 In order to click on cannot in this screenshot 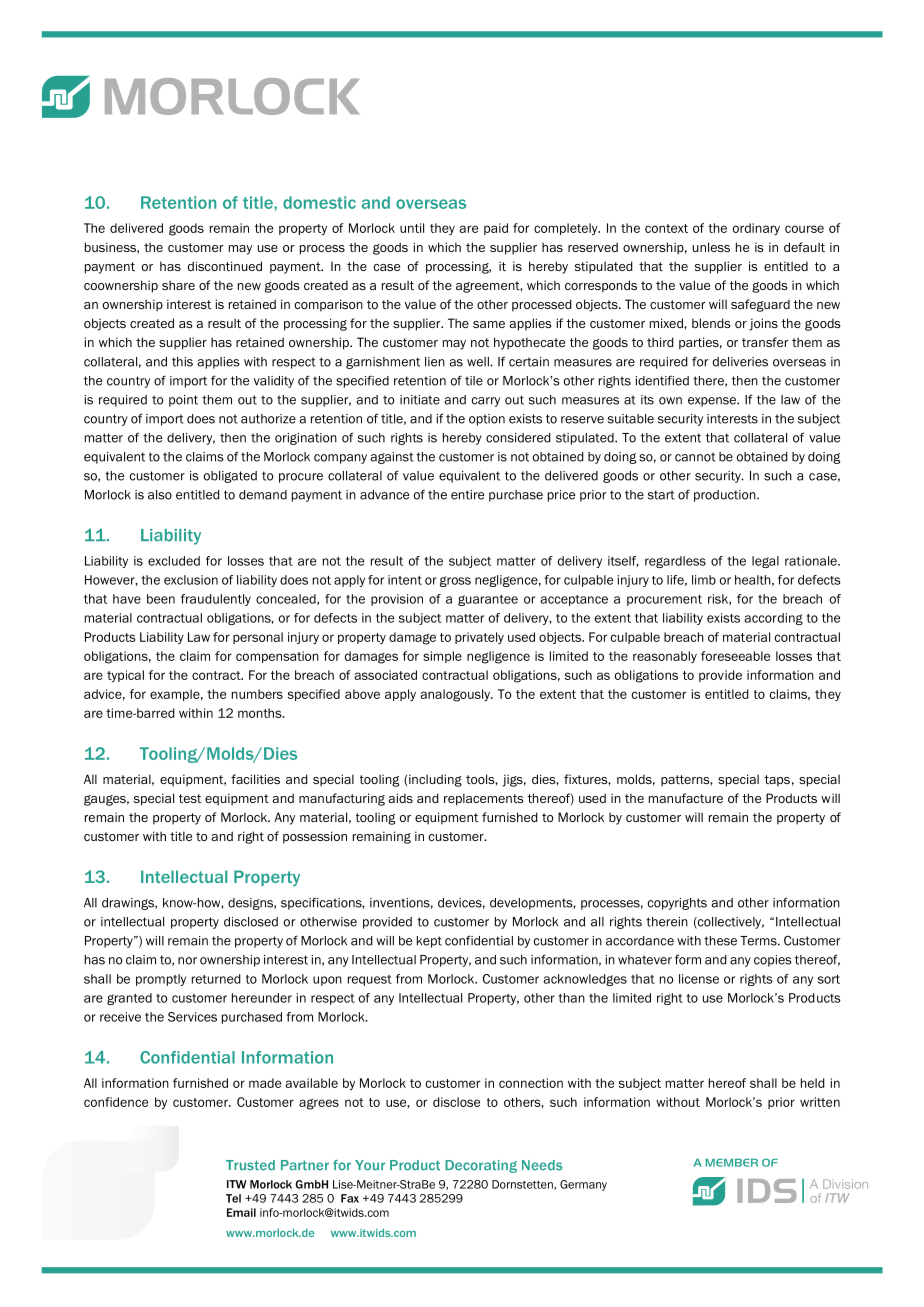, I will do `click(695, 457)`.
